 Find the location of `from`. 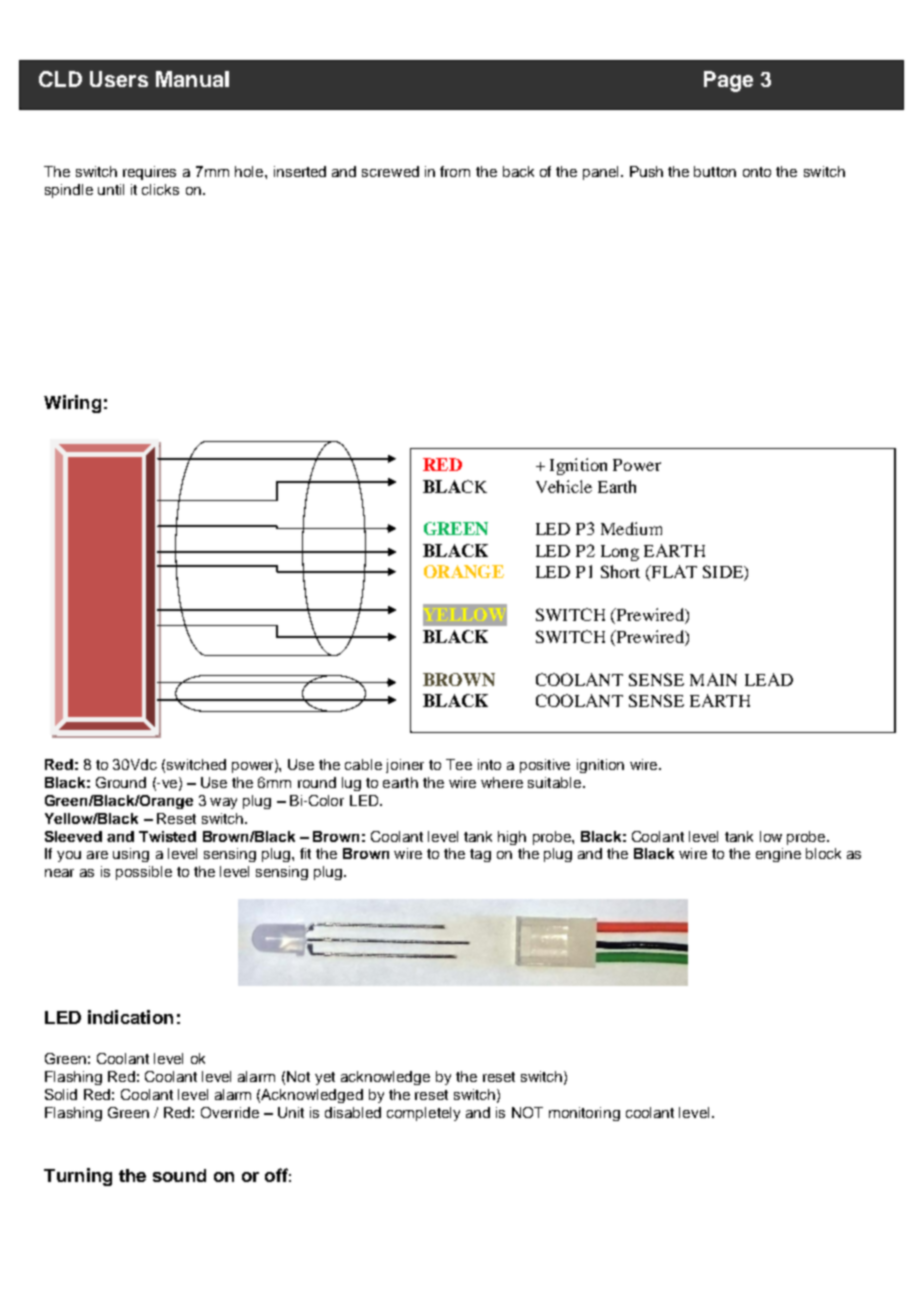

from is located at coordinates (455, 171).
